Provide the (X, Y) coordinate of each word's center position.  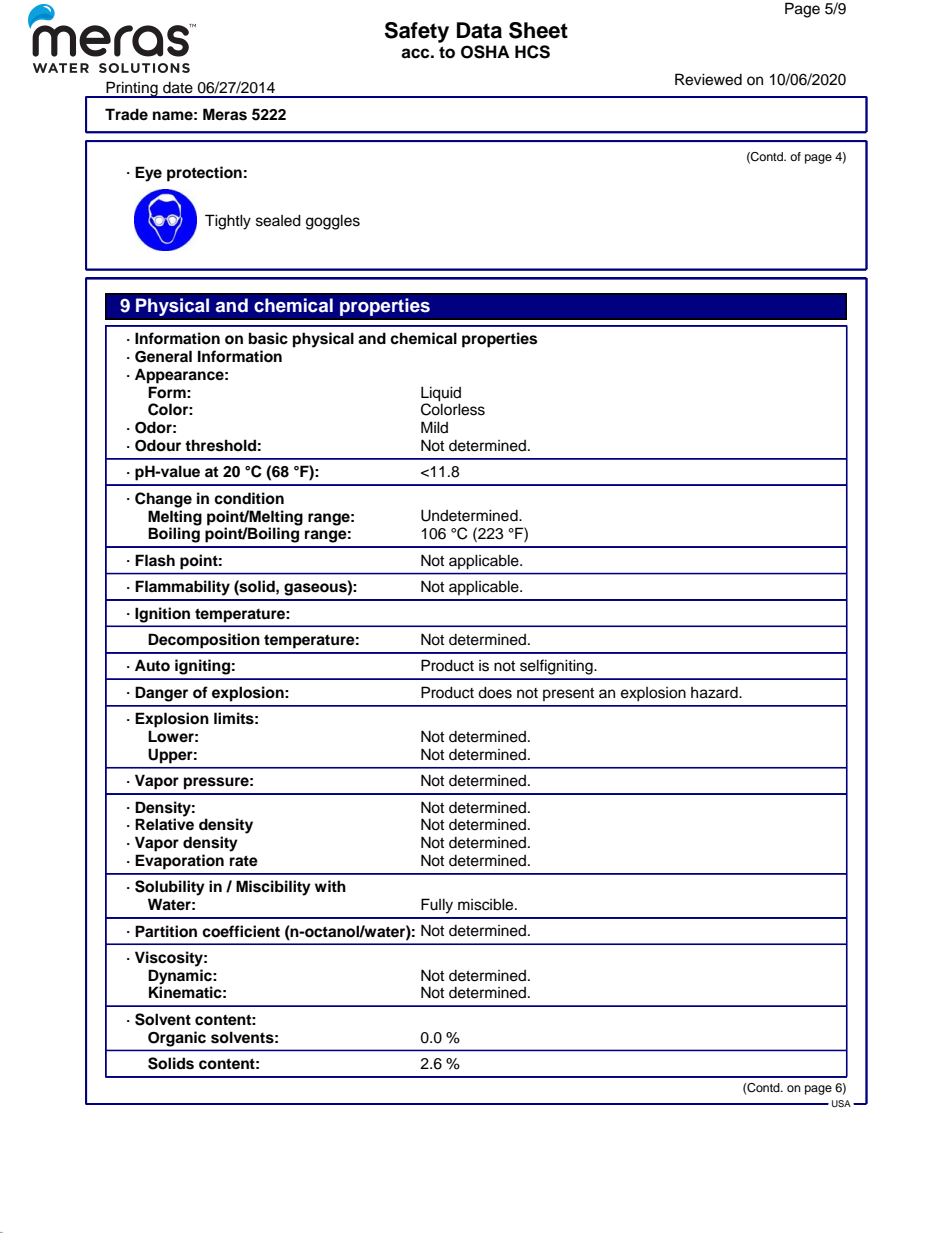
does (495, 692)
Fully (437, 906)
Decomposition (204, 641)
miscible (487, 904)
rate (244, 861)
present (568, 694)
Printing (132, 89)
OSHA (485, 52)
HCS (532, 52)
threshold (220, 445)
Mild (434, 427)
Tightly (228, 222)
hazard (715, 693)
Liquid (441, 394)
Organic (177, 1039)
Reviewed (708, 79)
